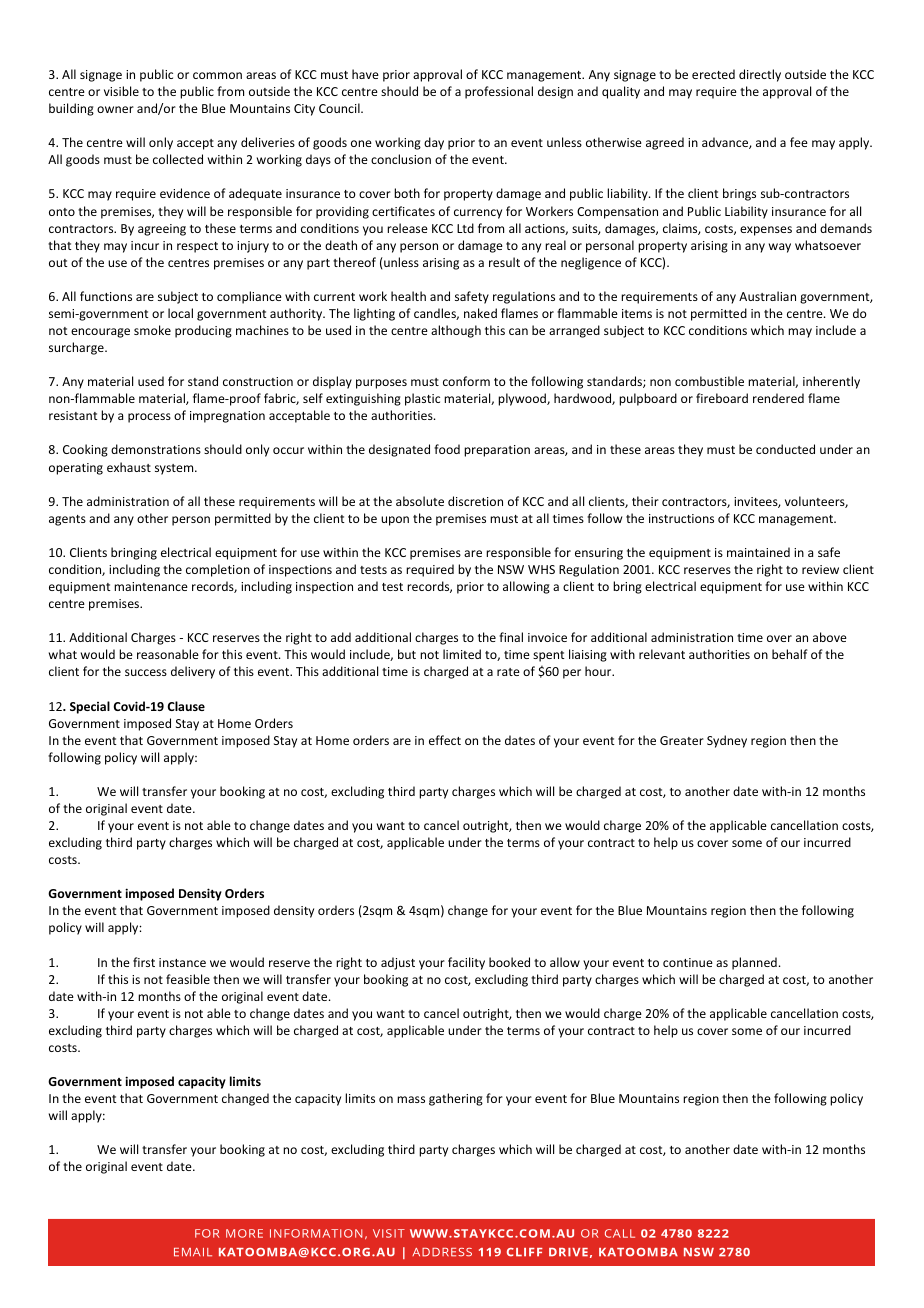 The height and width of the page is (1308, 924). Describe the element at coordinates (785, 449) in the page. I see `conducted` at that location.
